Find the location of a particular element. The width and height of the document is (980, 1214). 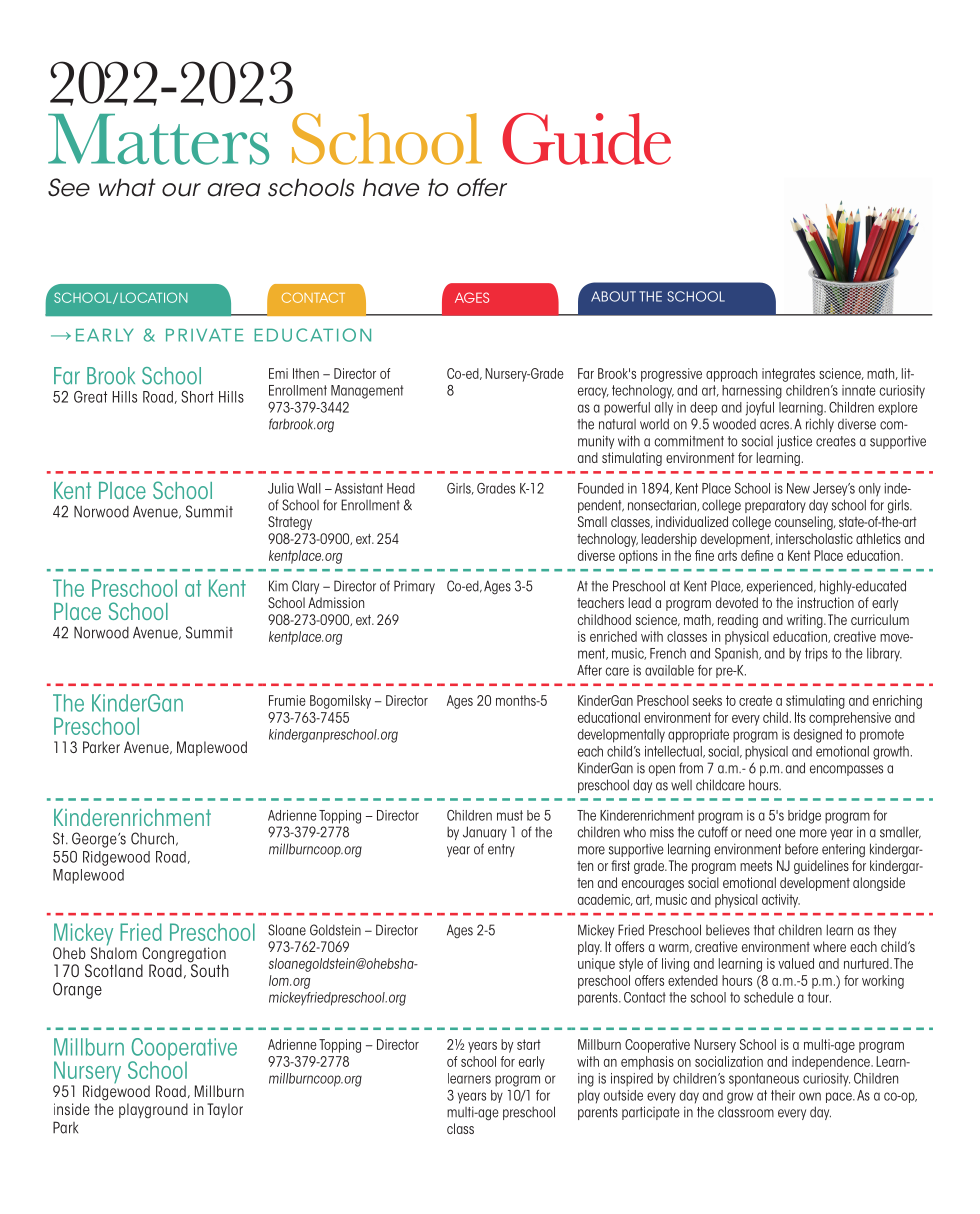

encompasses is located at coordinates (846, 770).
